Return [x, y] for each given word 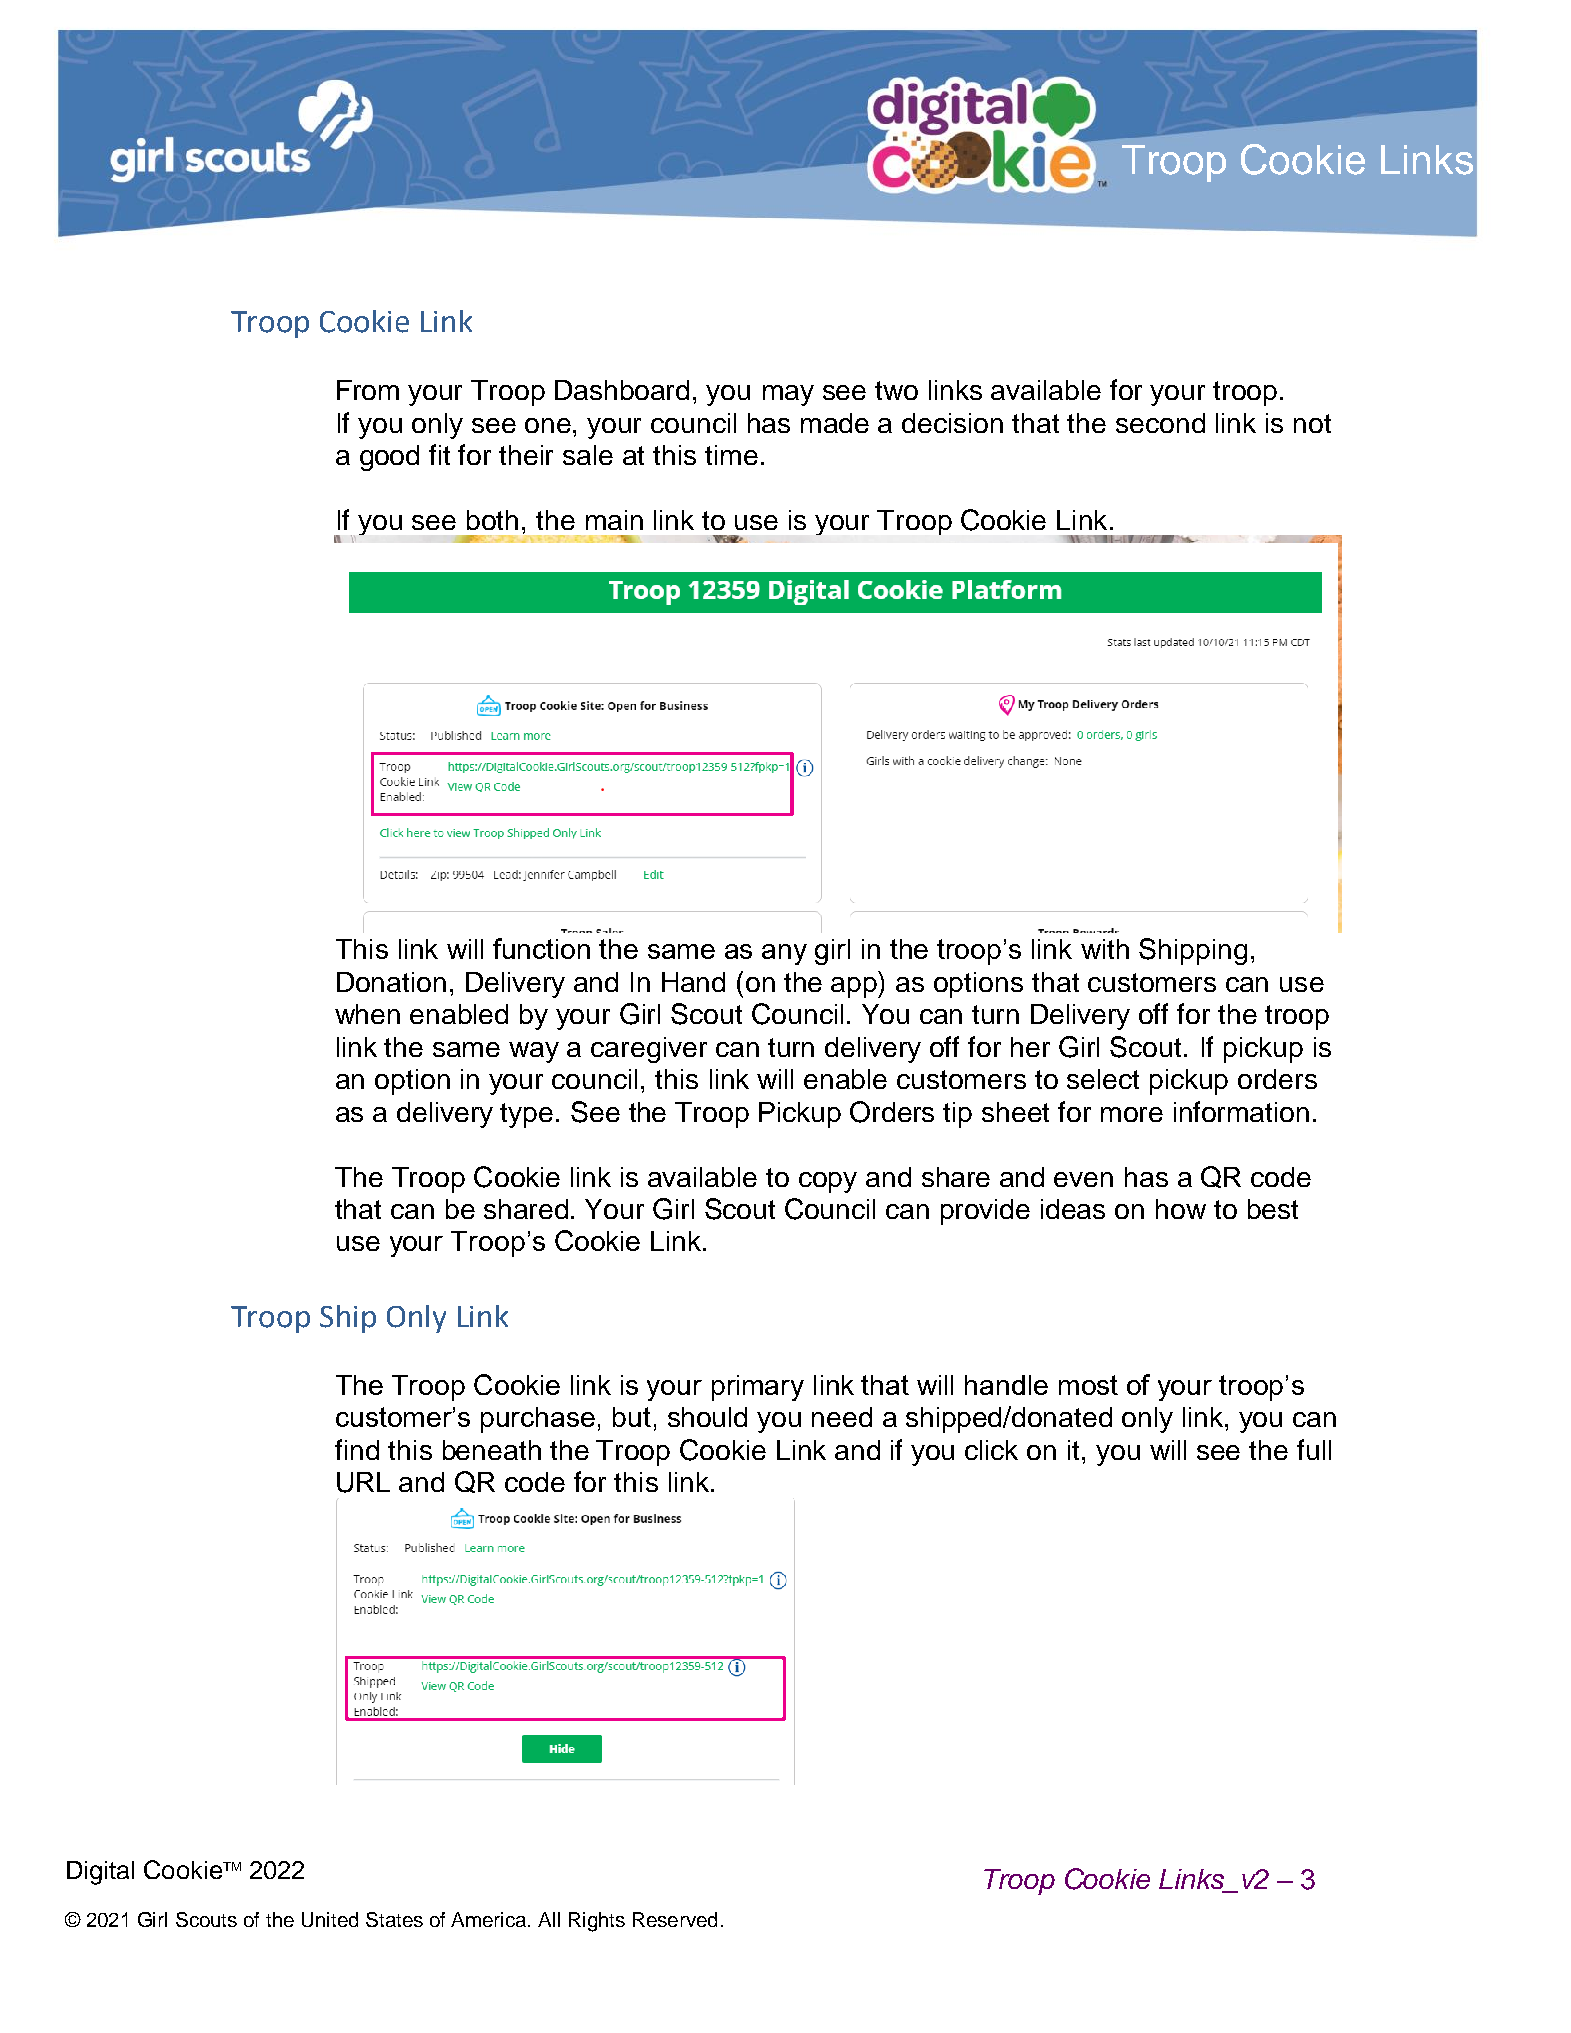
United [330, 1919]
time [731, 455]
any [784, 954]
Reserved [675, 1919]
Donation [391, 982]
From [368, 390]
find [357, 1449]
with [1105, 949]
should [707, 1417]
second [1160, 423]
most [1088, 1385]
